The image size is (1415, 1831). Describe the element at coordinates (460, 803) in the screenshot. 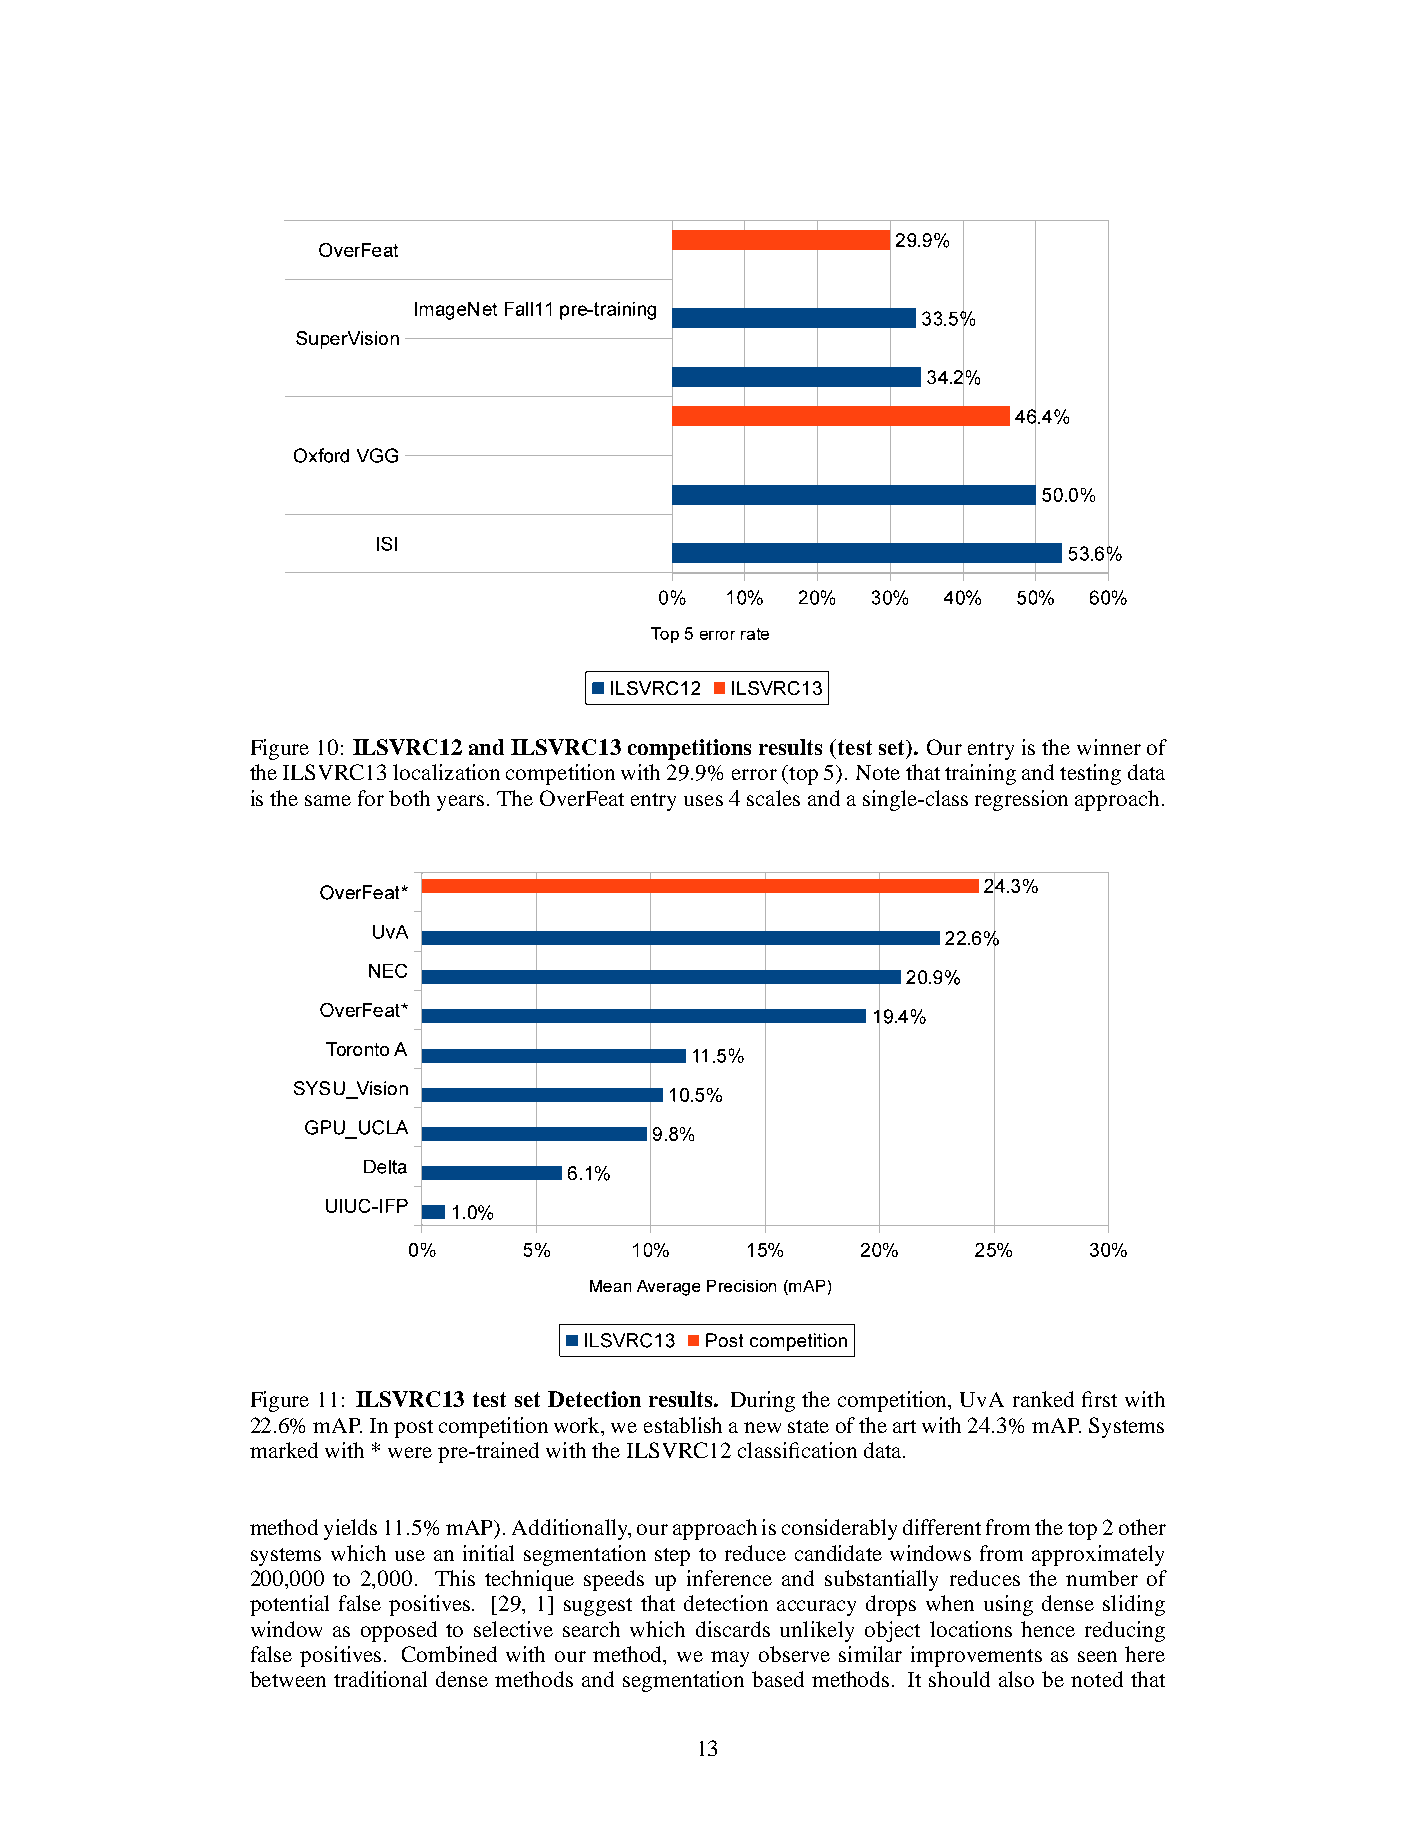

I see `years` at that location.
